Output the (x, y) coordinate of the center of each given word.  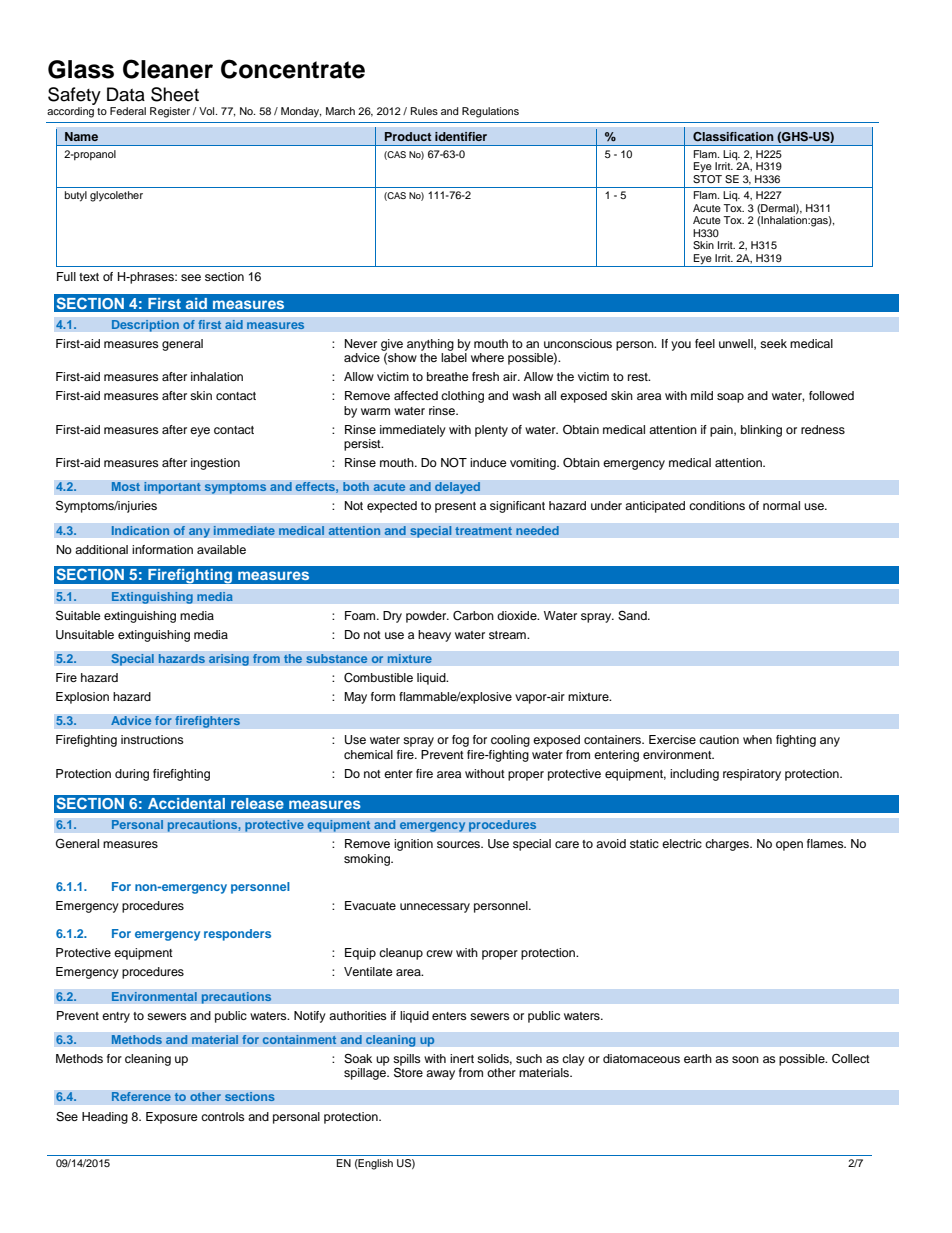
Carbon (473, 616)
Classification (733, 137)
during (132, 775)
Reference (141, 1097)
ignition (413, 845)
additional (101, 549)
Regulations (490, 112)
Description (145, 326)
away (440, 1075)
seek (773, 343)
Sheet (175, 94)
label (454, 357)
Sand (633, 616)
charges (728, 845)
